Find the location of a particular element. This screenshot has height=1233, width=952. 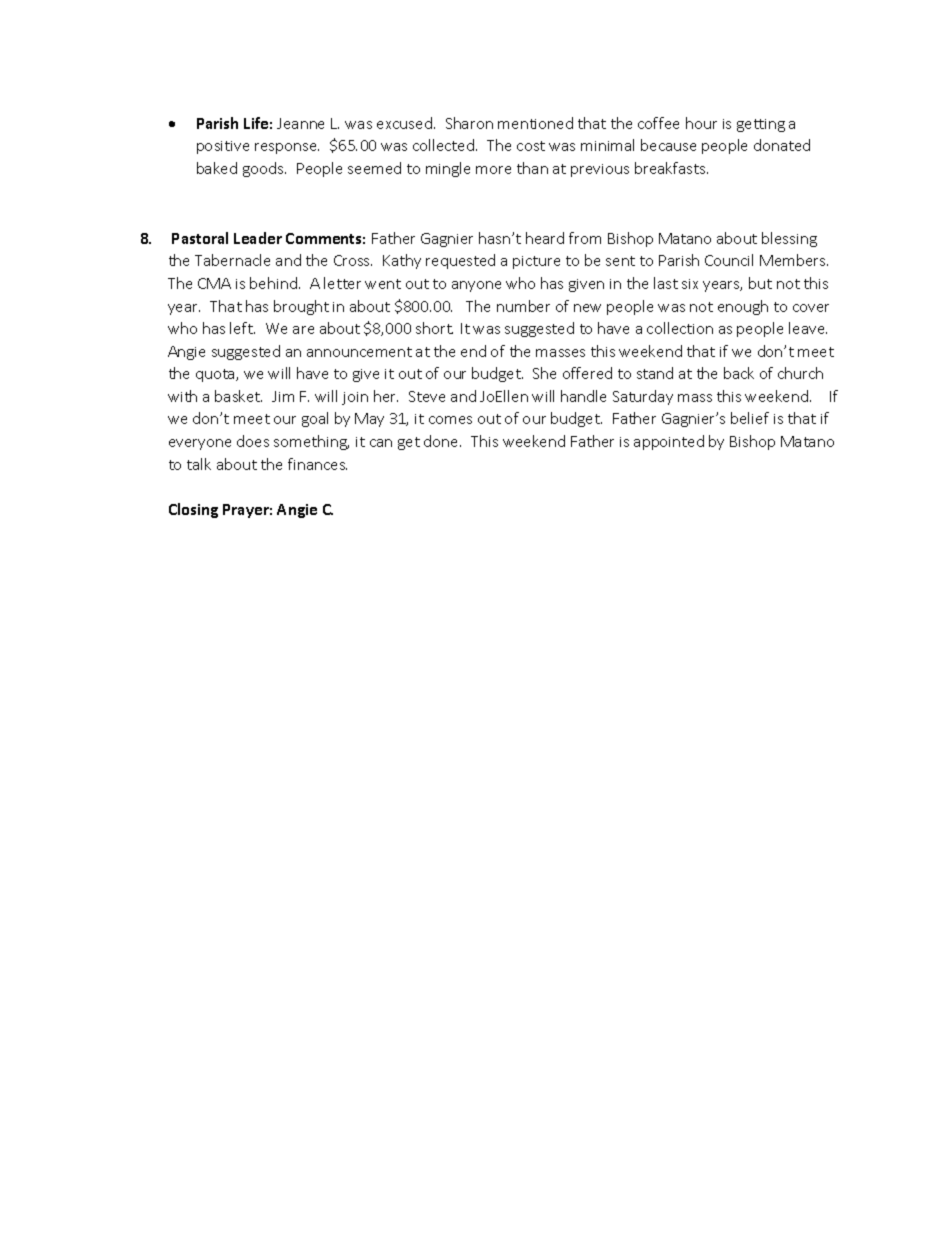

getting is located at coordinates (761, 125).
